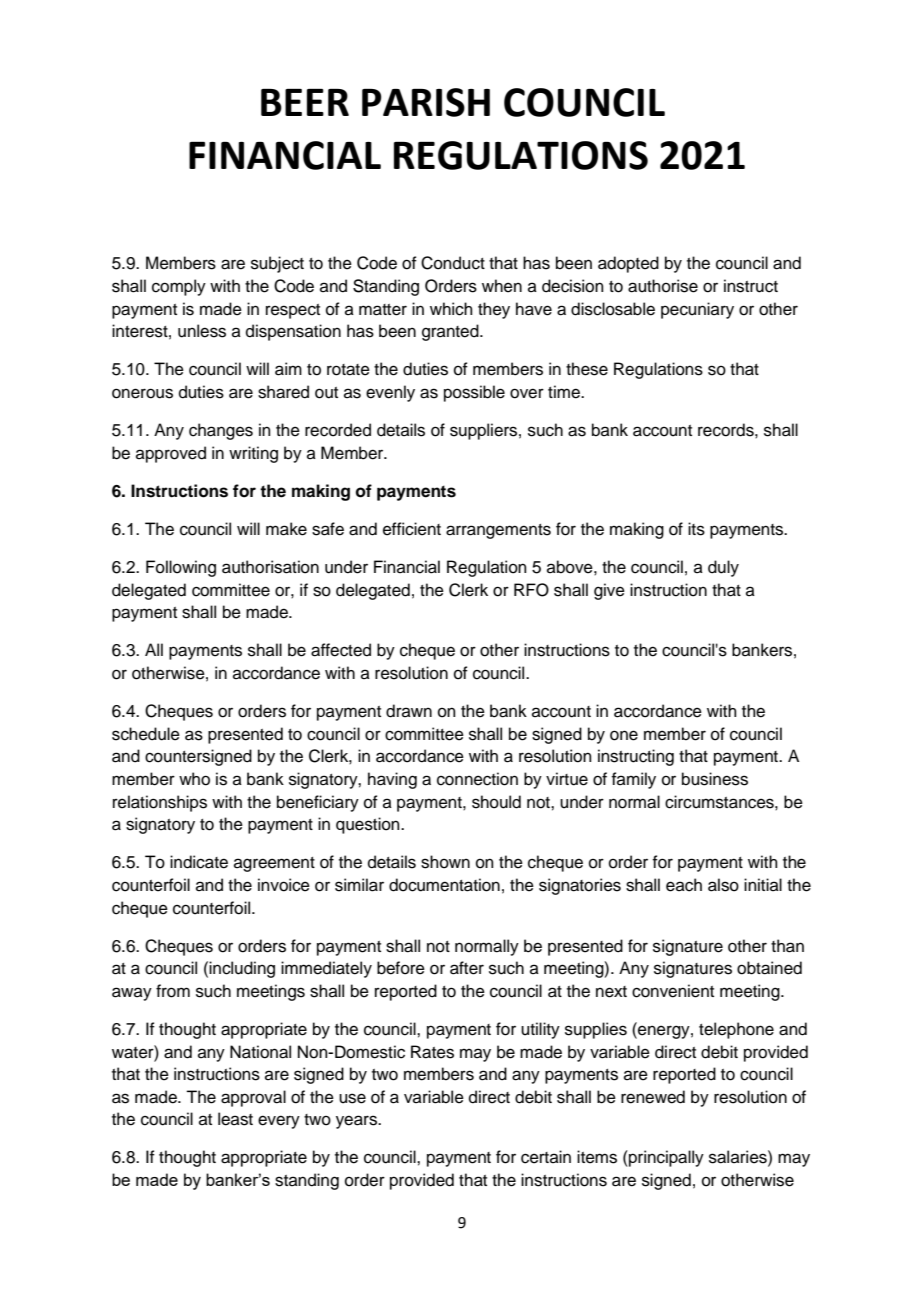 This screenshot has height=1308, width=924. Describe the element at coordinates (546, 1157) in the screenshot. I see `certain` at that location.
